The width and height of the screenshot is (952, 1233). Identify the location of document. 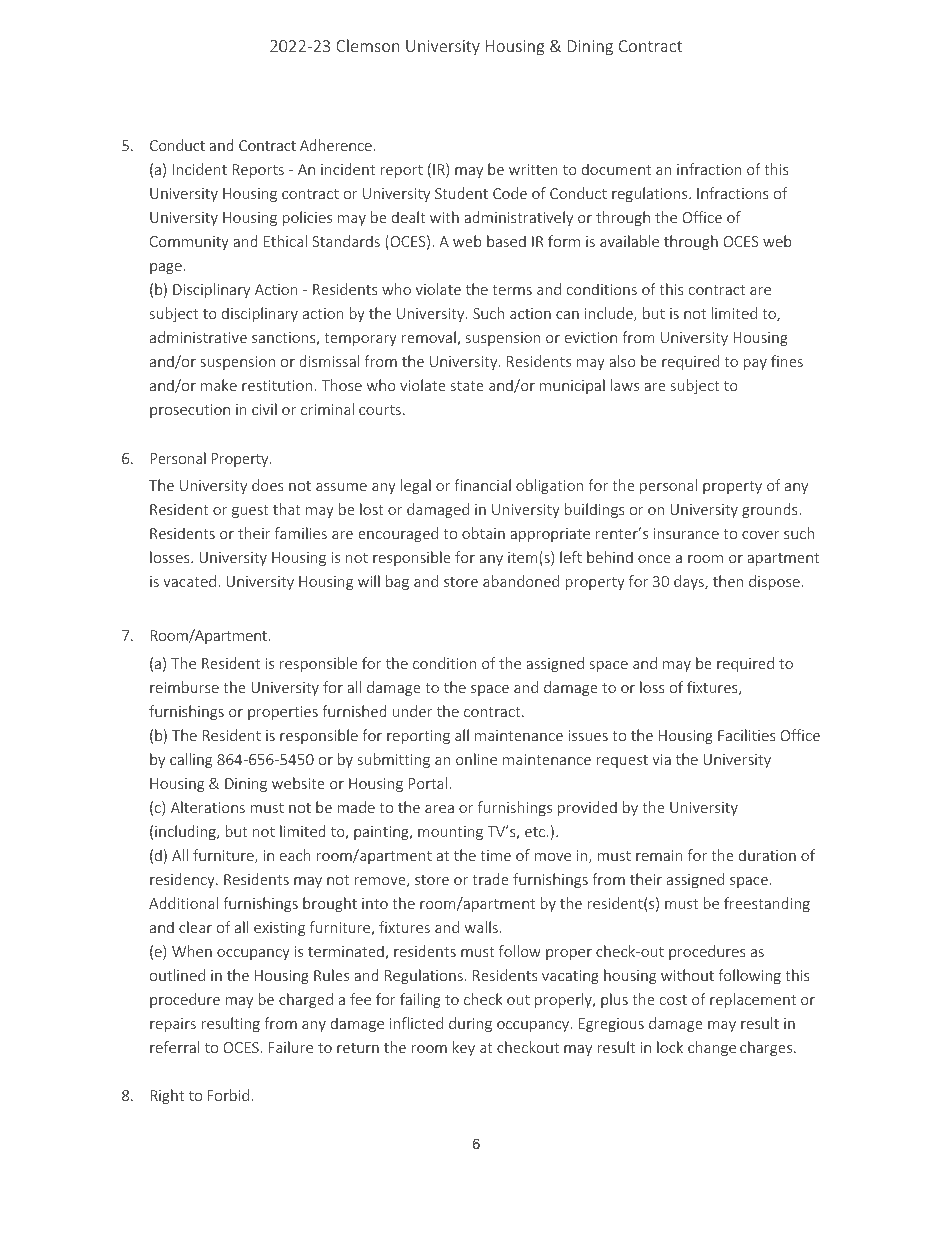
(616, 169).
